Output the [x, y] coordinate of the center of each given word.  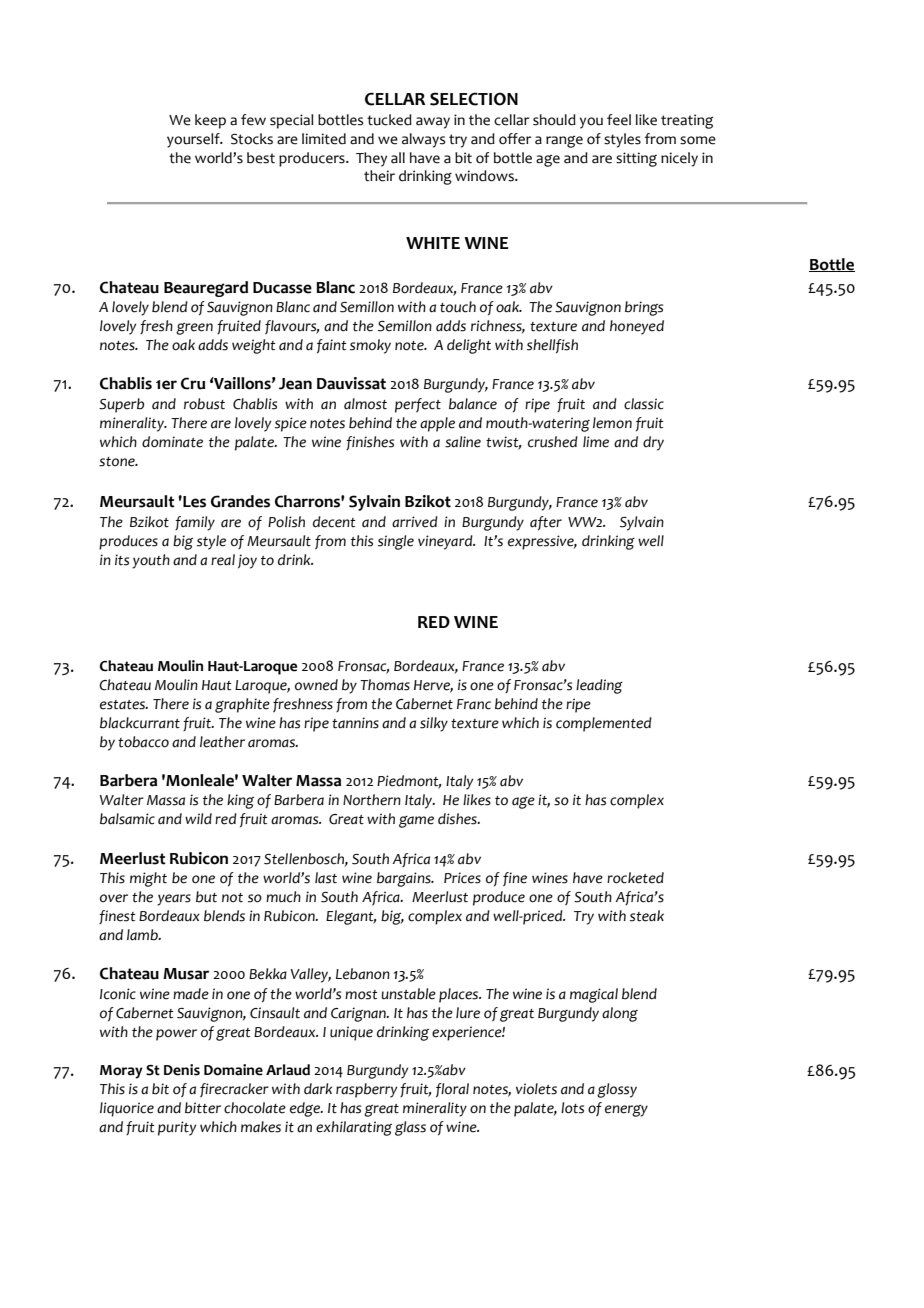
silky [434, 724]
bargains [405, 879]
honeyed [637, 327]
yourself [194, 140]
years [174, 900]
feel [619, 120]
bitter [203, 1108]
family [195, 523]
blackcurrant [140, 723]
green [194, 329]
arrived [415, 522]
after [546, 523]
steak [647, 916]
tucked [389, 120]
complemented [604, 724]
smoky [370, 346]
